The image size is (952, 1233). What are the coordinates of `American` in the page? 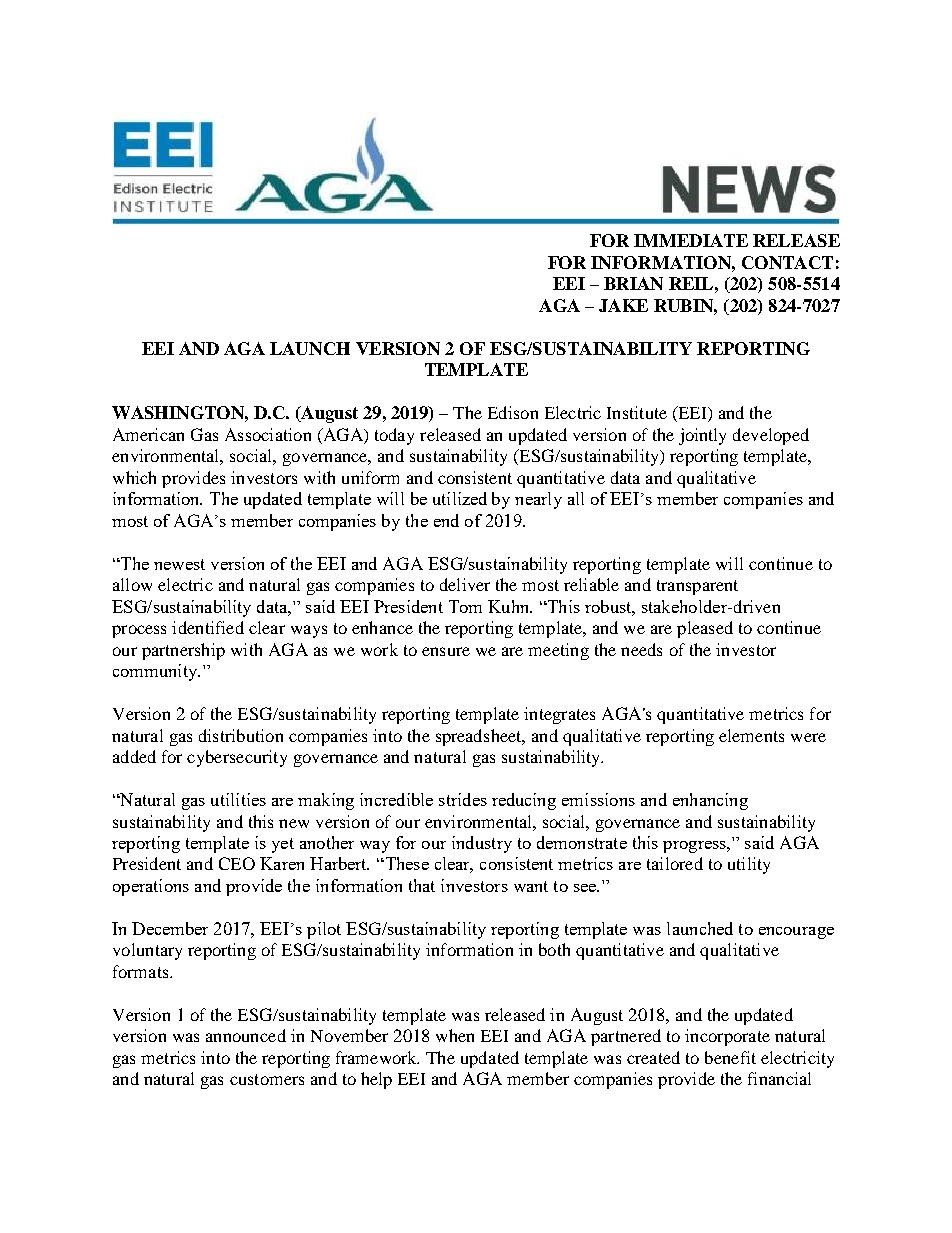 It's located at (148, 434).
